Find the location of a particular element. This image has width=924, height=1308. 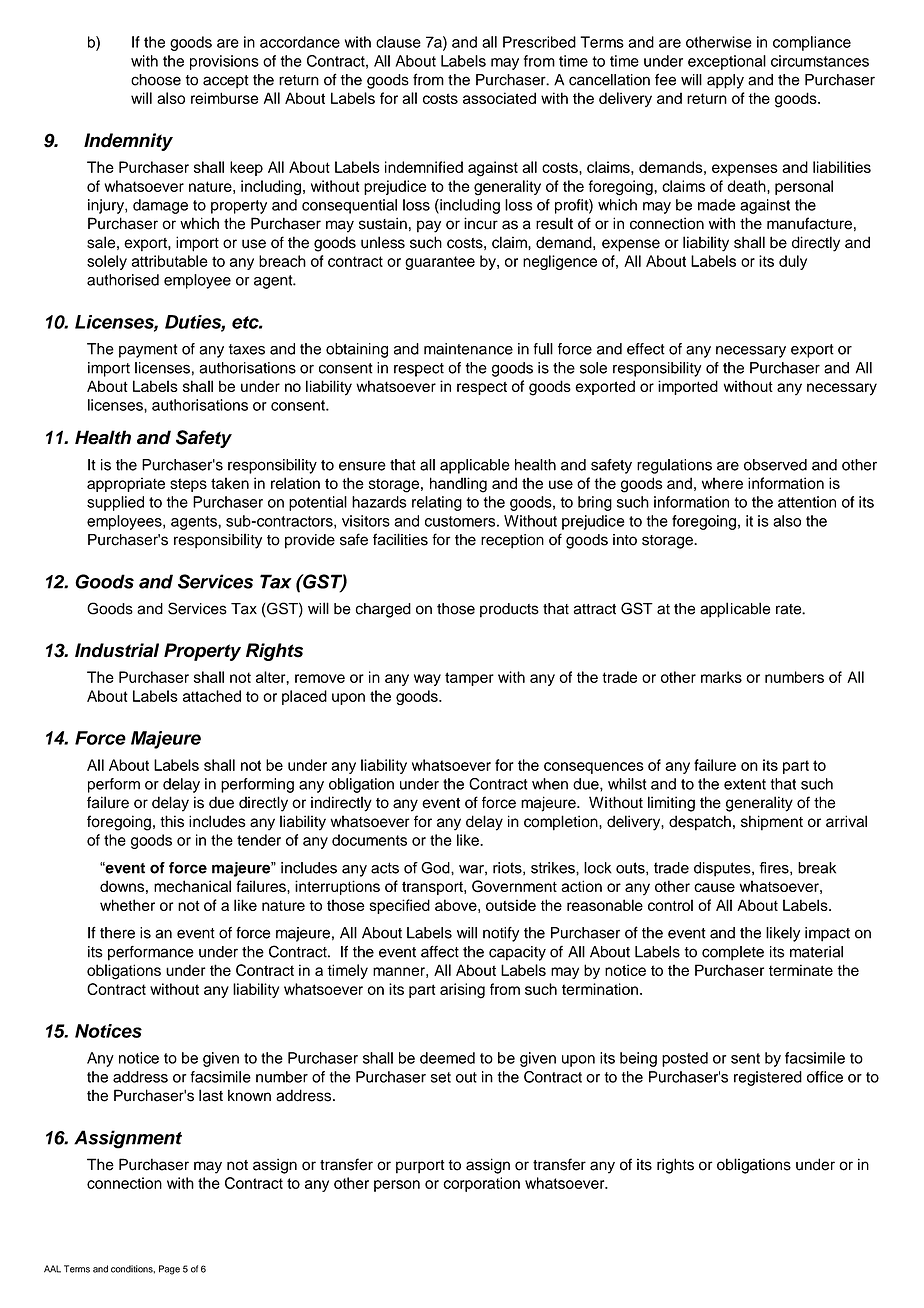

marks is located at coordinates (721, 677).
